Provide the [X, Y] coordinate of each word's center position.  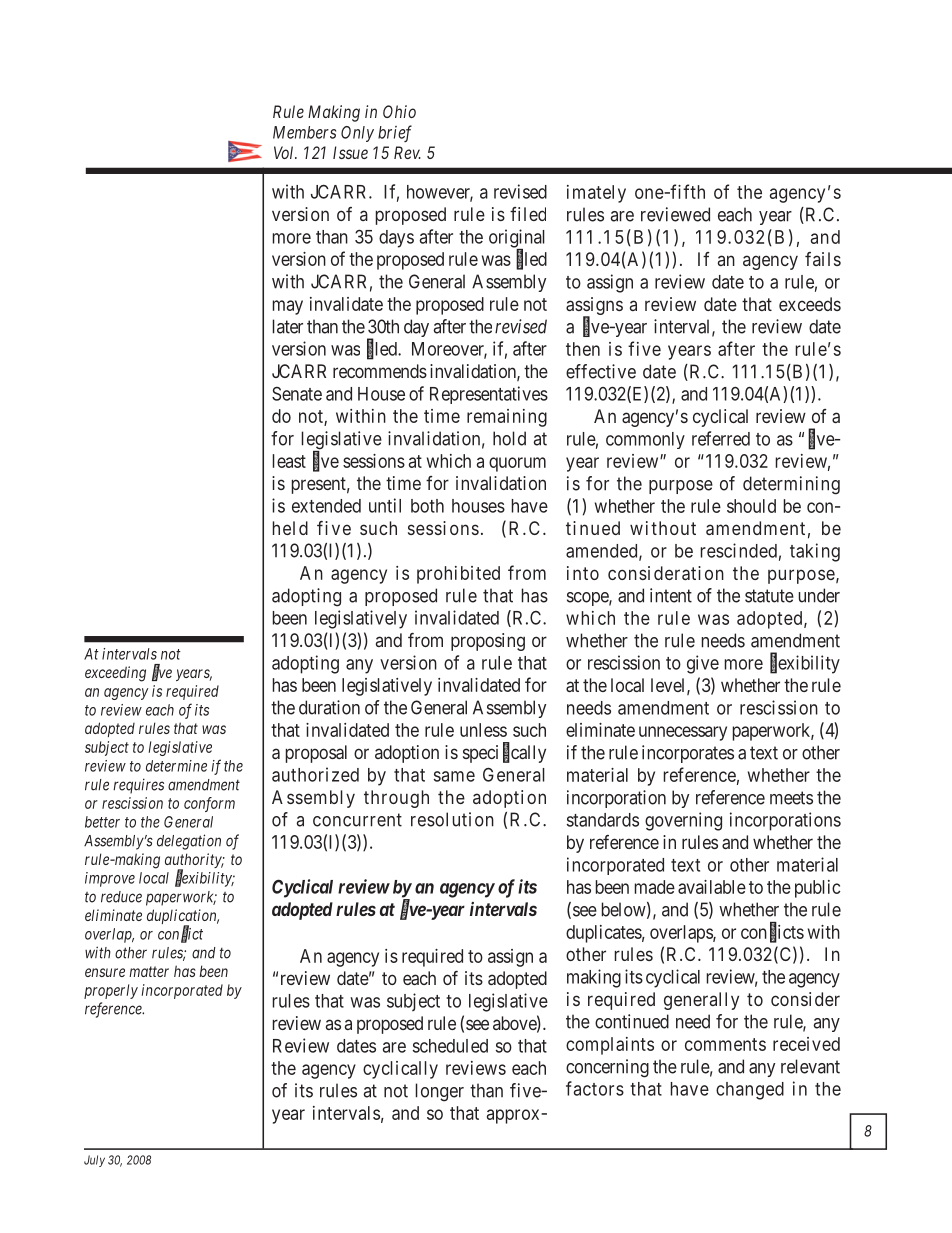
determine [176, 766]
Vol [285, 152]
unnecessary [683, 733]
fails [823, 259]
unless [483, 730]
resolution [452, 819]
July [94, 1161]
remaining [507, 418]
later [288, 326]
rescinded [739, 550]
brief [395, 133]
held [290, 528]
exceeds [810, 304]
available [712, 887]
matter [149, 971]
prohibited [458, 575]
